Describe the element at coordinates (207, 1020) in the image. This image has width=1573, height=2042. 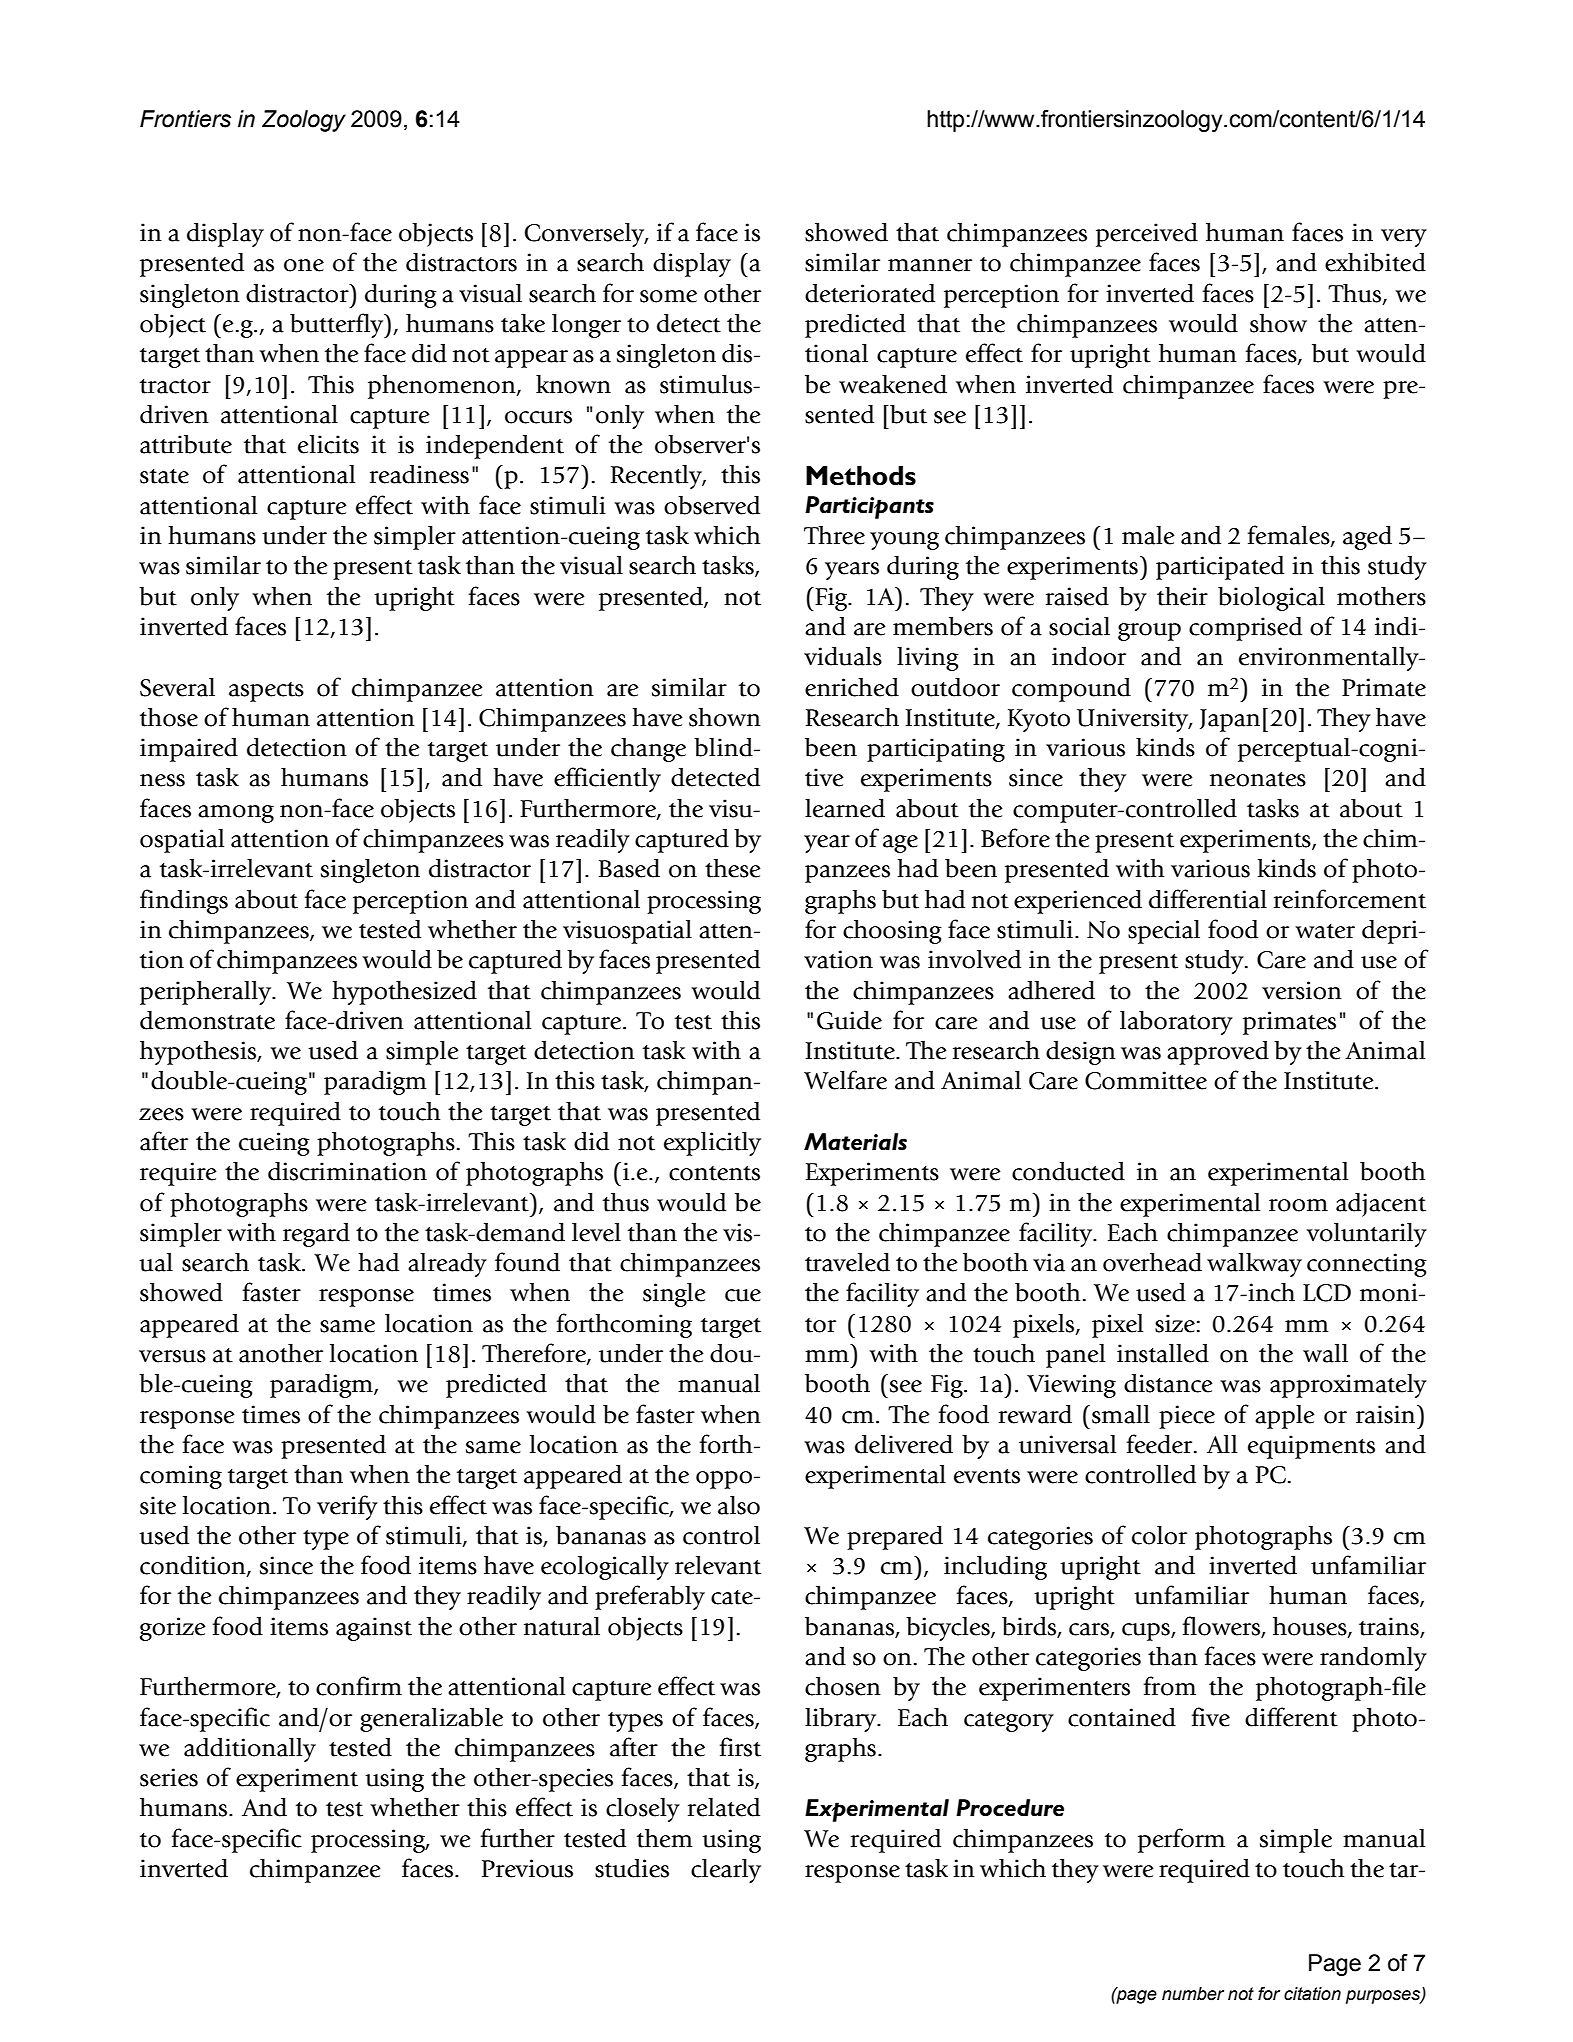
I see `demonstrate` at that location.
